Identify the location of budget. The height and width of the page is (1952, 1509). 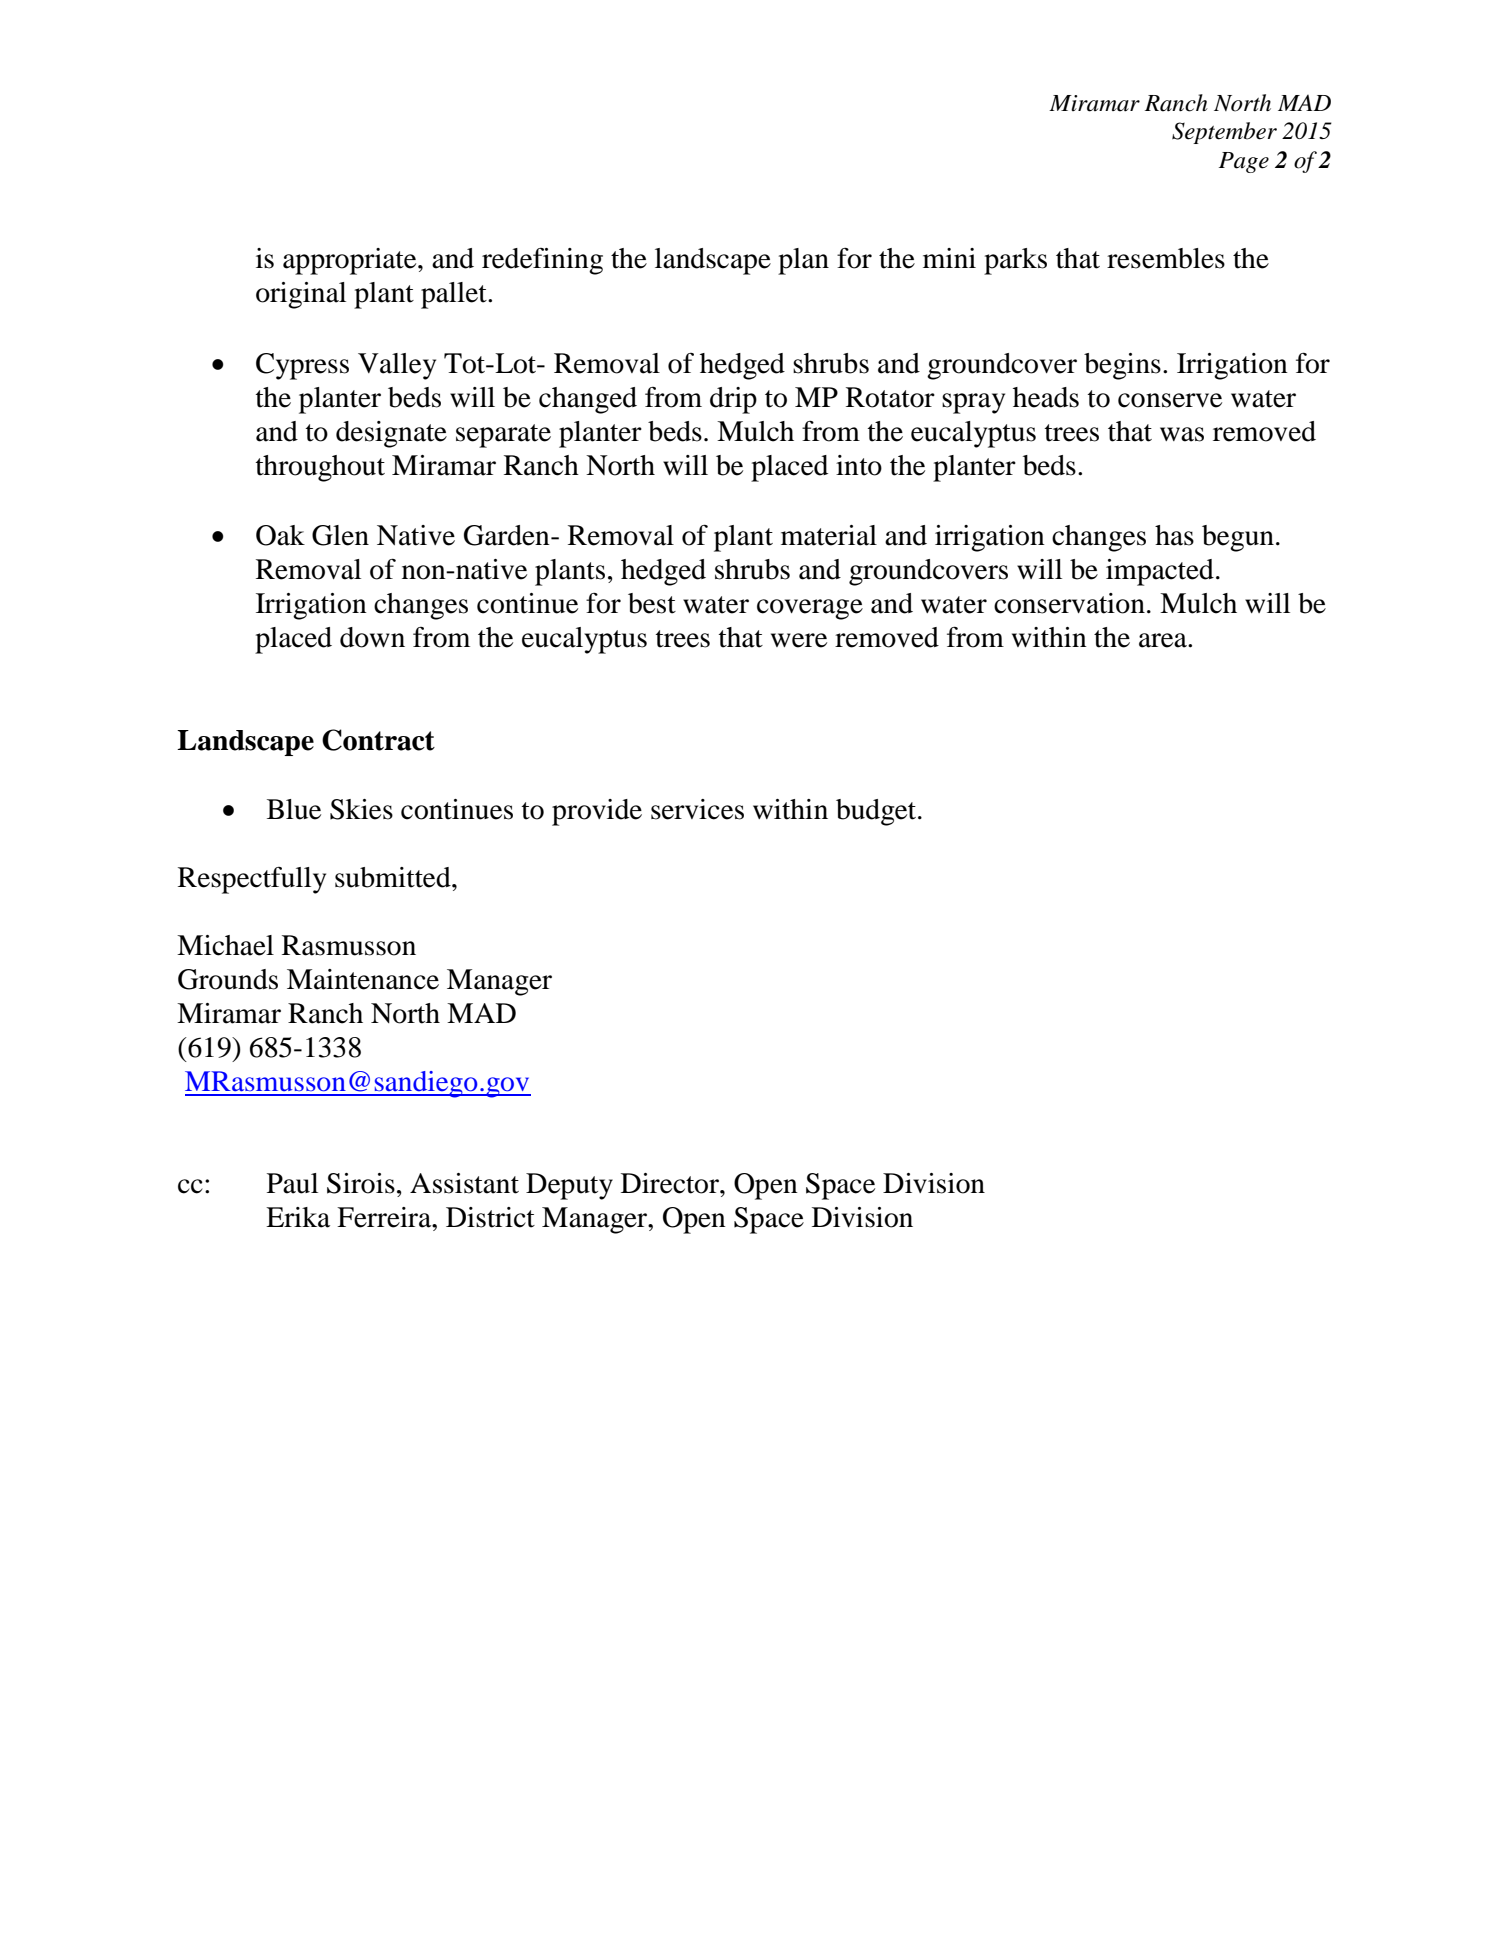
(877, 812).
